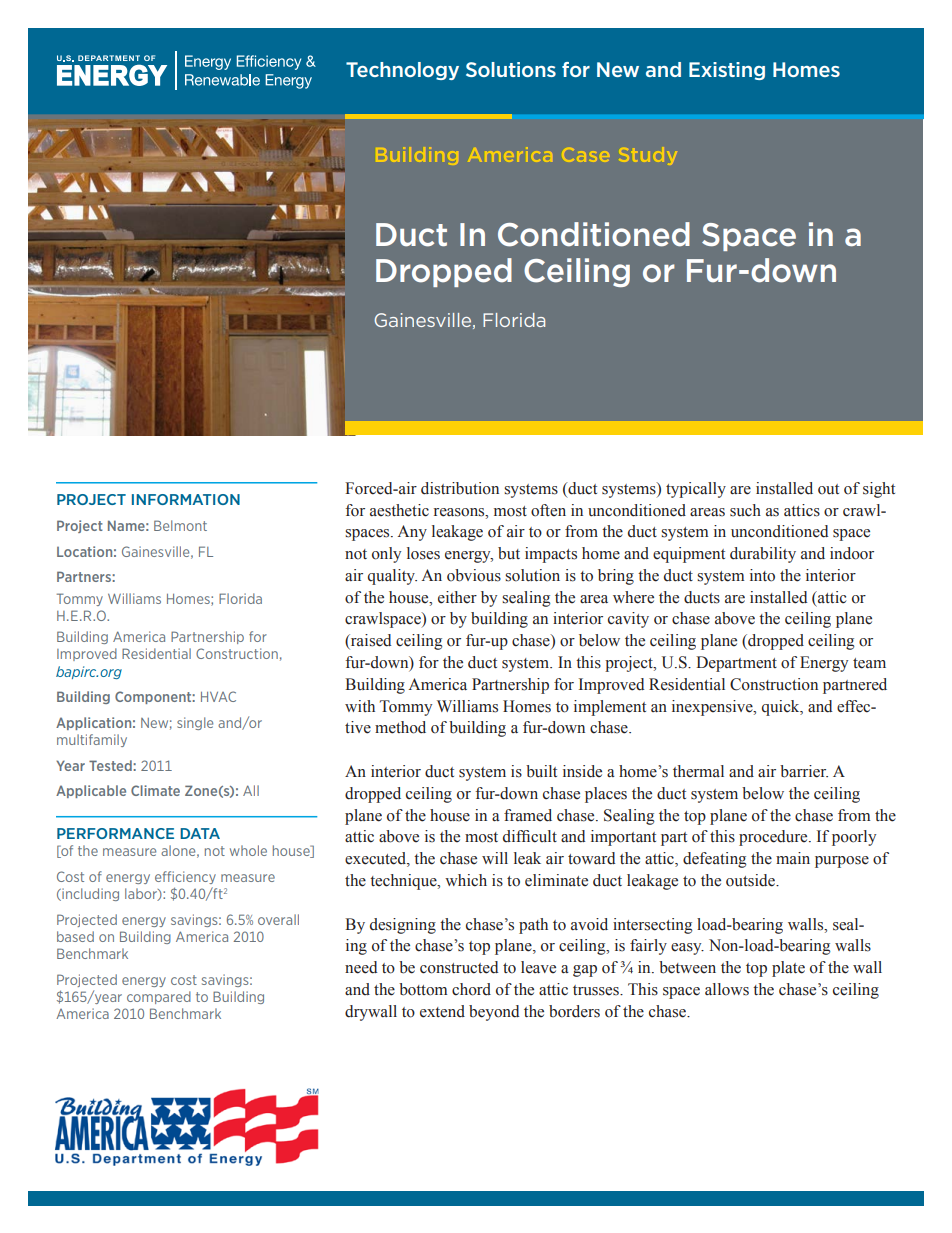 This image has width=952, height=1233. What do you see at coordinates (763, 555) in the image?
I see `durability` at bounding box center [763, 555].
